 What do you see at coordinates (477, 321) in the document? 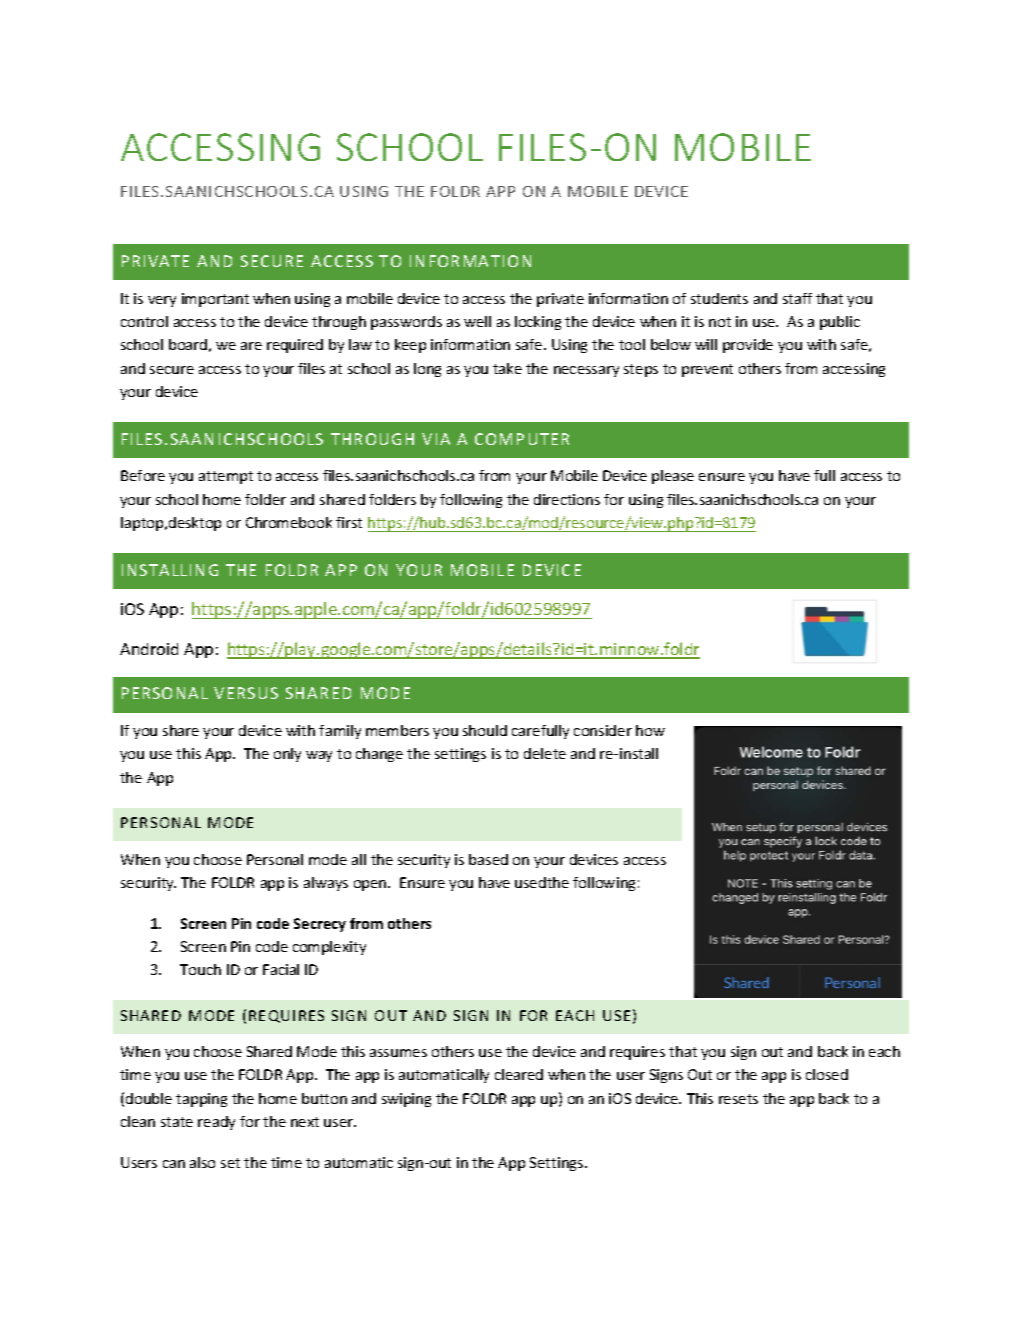
I see `well` at bounding box center [477, 321].
